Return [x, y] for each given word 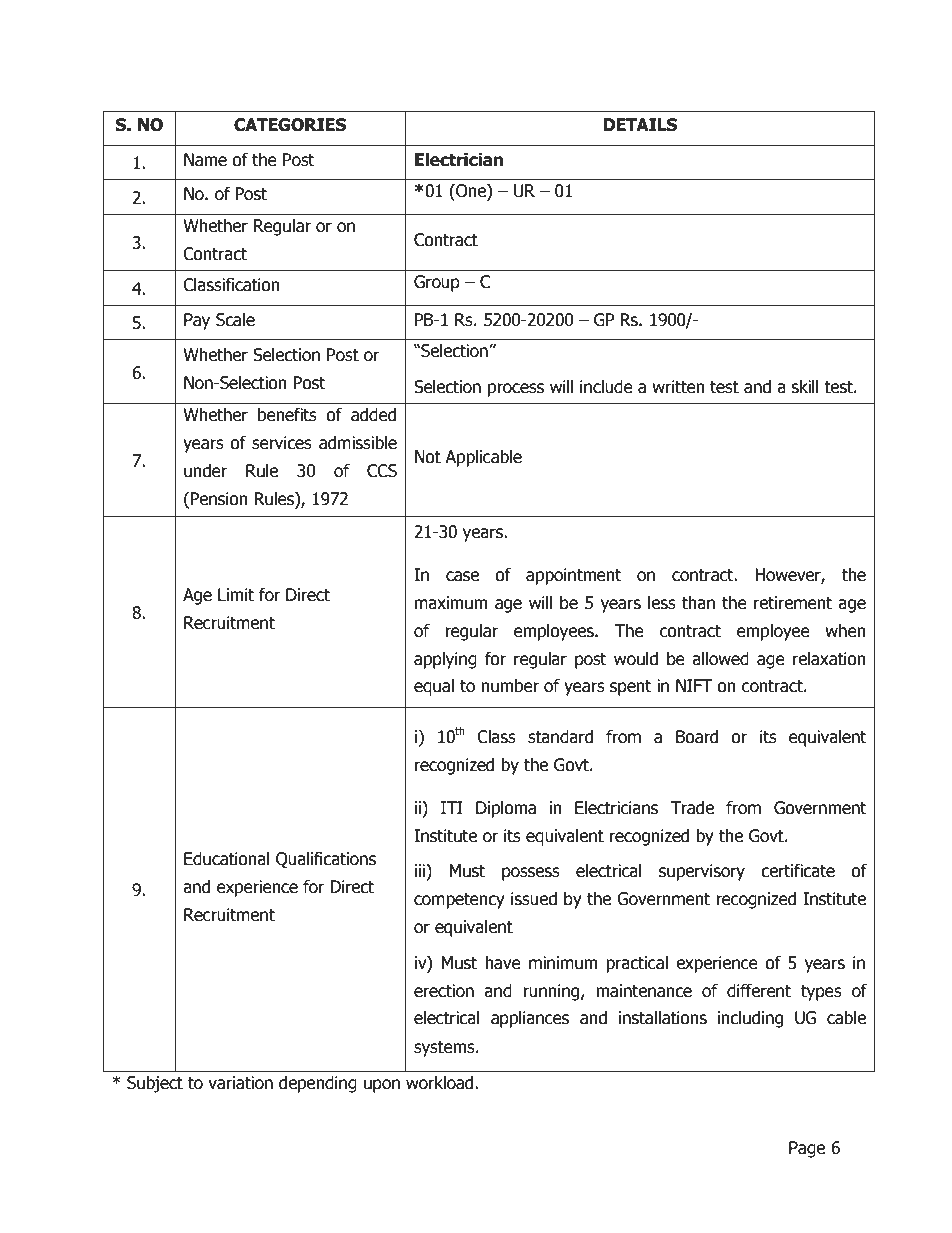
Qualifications [326, 860]
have [503, 963]
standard [560, 737]
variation [240, 1083]
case [462, 576]
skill [805, 387]
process [516, 390]
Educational [227, 859]
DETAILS [640, 125]
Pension [219, 499]
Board [697, 737]
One [471, 192]
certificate [798, 871]
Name [205, 160]
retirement [793, 603]
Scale [235, 320]
